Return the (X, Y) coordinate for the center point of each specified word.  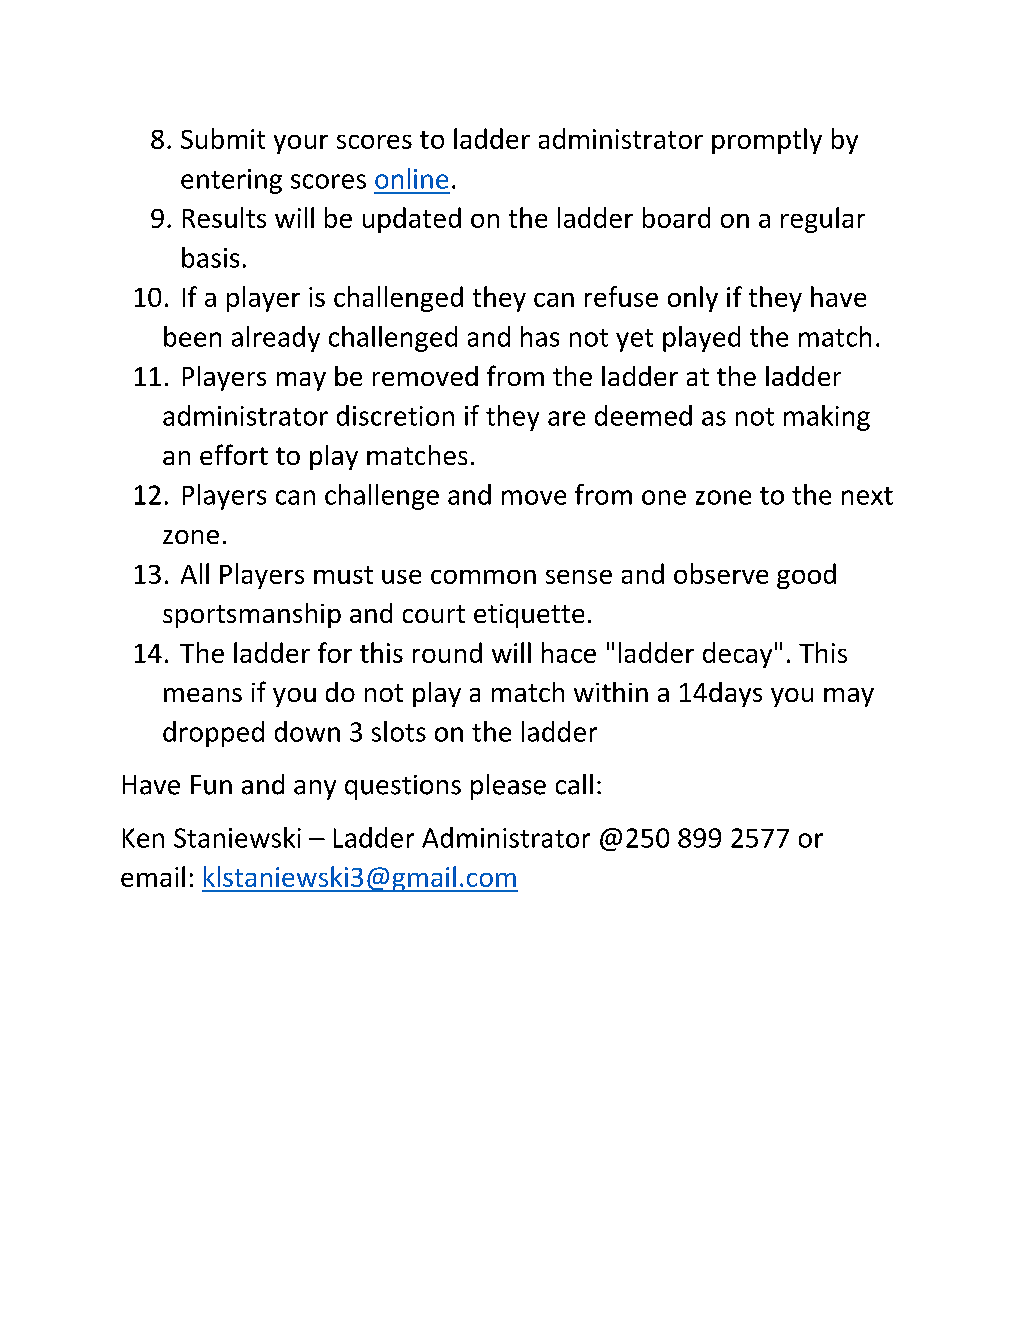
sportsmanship (252, 615)
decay (737, 655)
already (276, 339)
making (827, 418)
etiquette (529, 616)
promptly (767, 141)
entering (231, 181)
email (153, 876)
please (508, 787)
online (411, 178)
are (566, 418)
